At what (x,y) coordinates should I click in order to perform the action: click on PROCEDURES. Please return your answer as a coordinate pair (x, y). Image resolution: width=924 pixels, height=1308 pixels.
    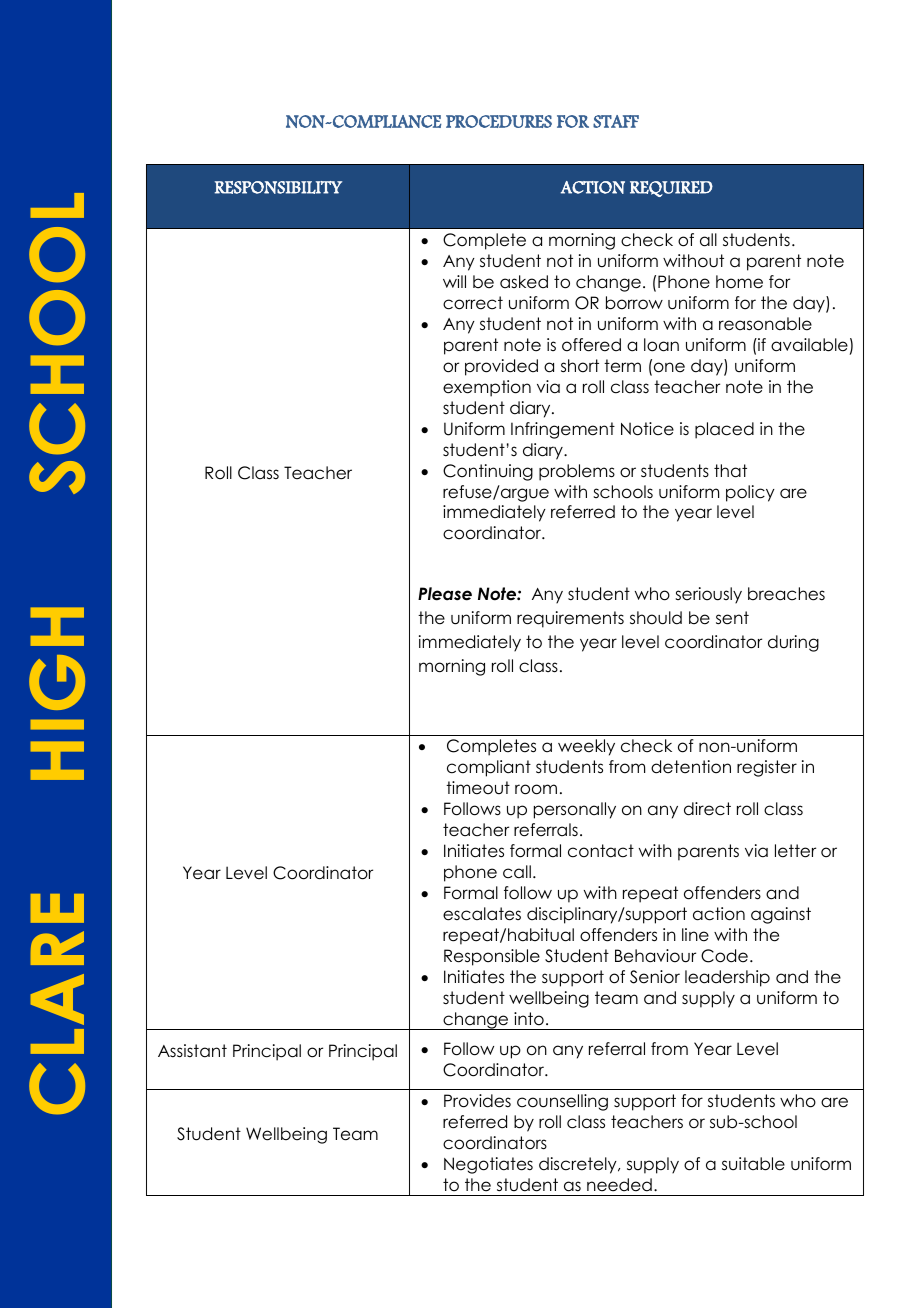
    Looking at the image, I should click on (499, 121).
